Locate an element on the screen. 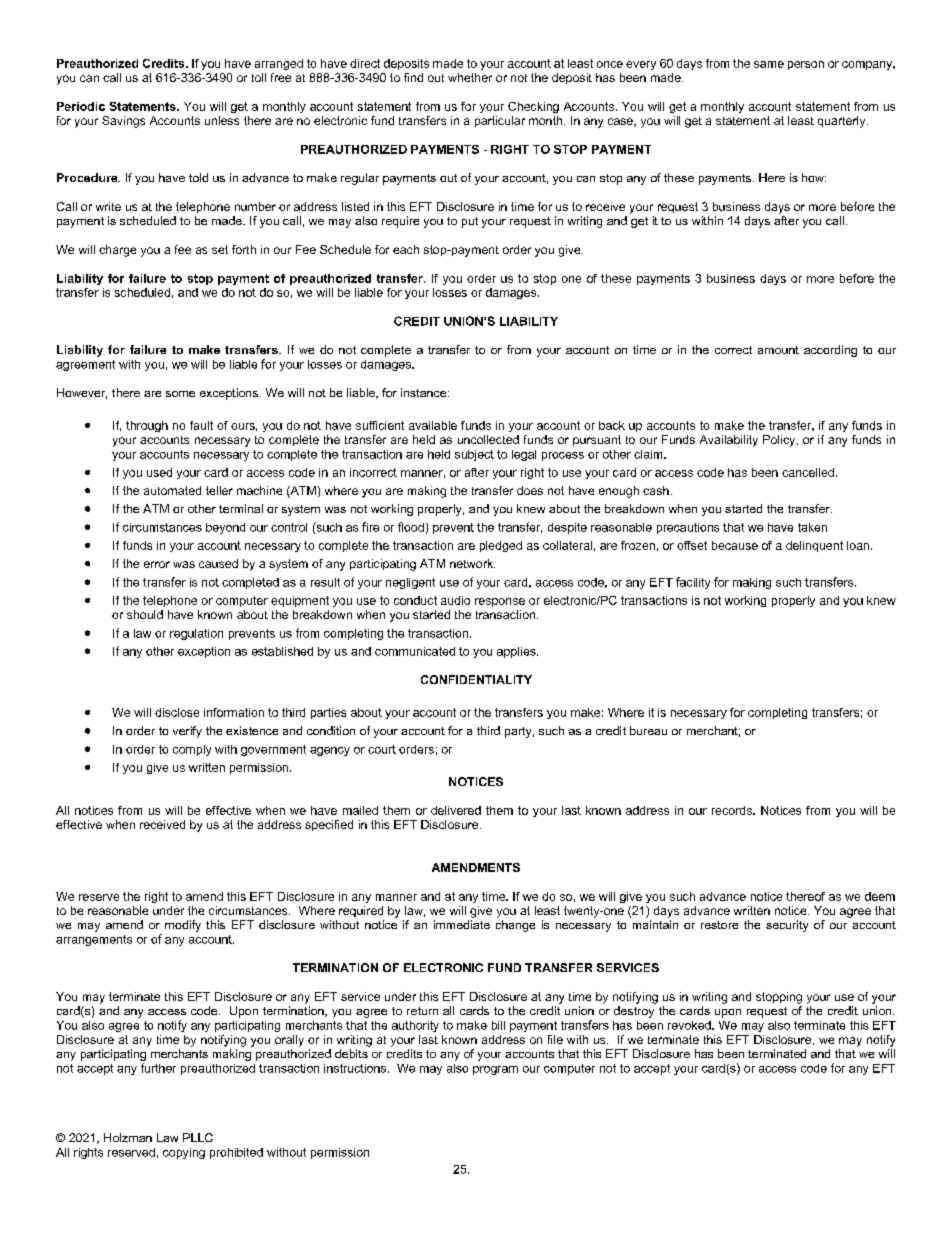 The height and width of the screenshot is (1233, 952). program is located at coordinates (495, 1070).
